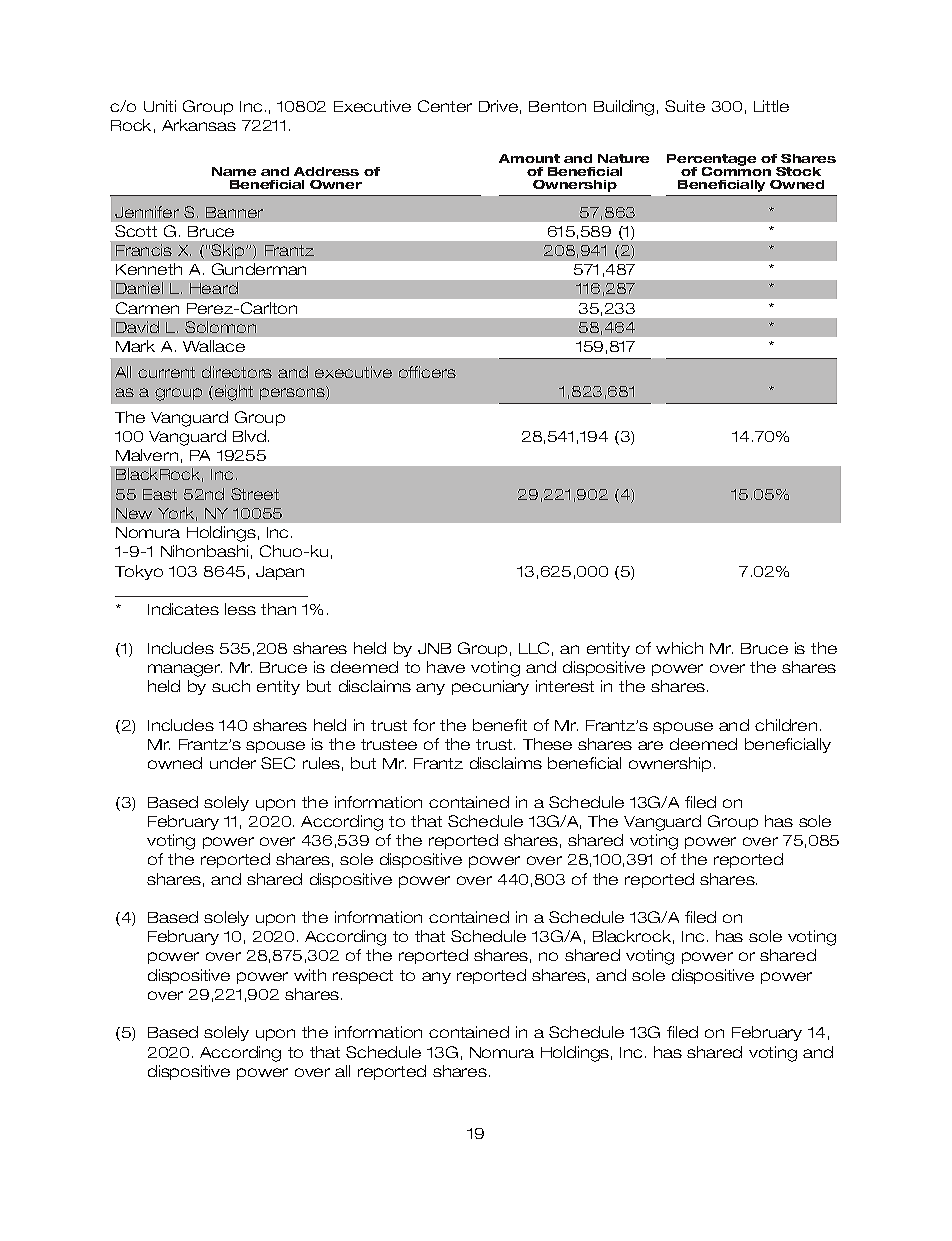 Image resolution: width=952 pixels, height=1241 pixels. I want to click on Suite, so click(685, 106).
